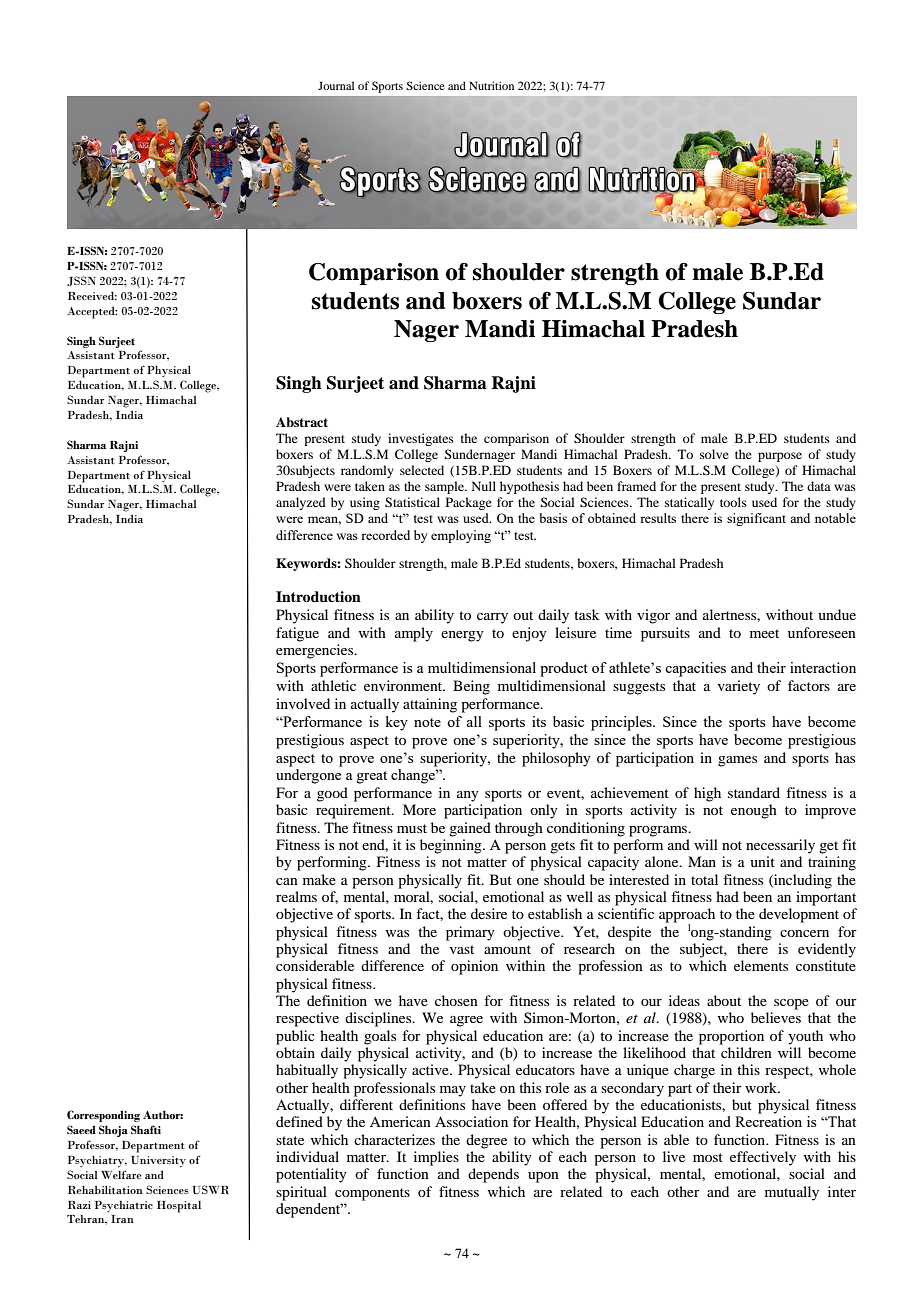  Describe the element at coordinates (754, 811) in the screenshot. I see `enough` at that location.
